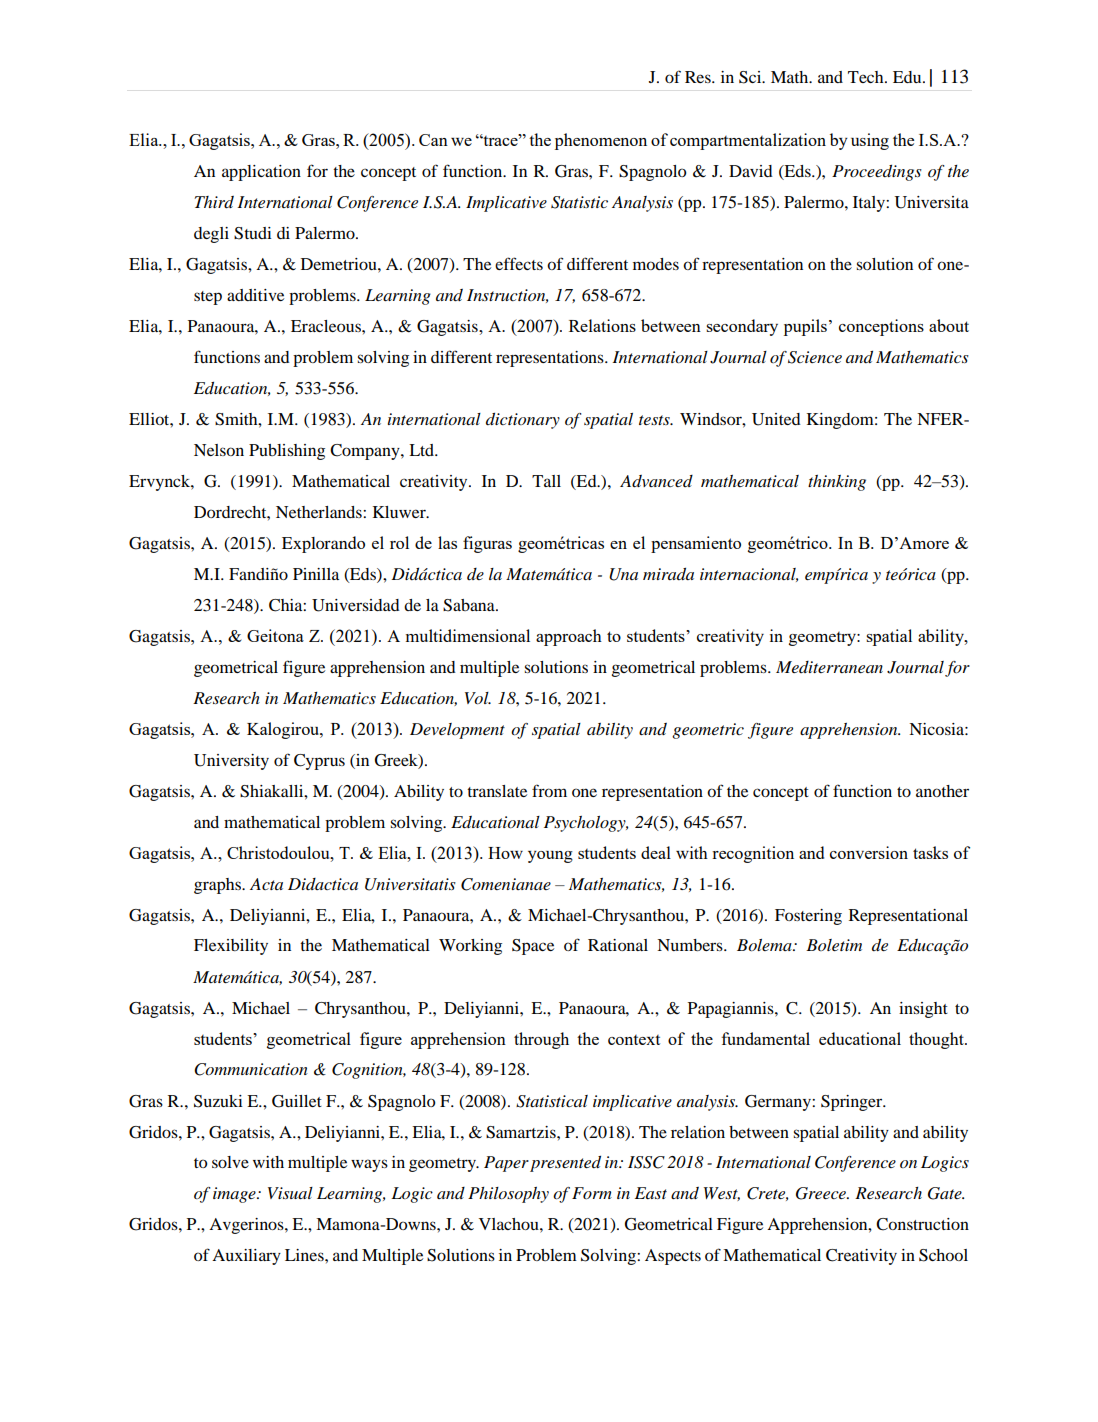 Image resolution: width=1098 pixels, height=1422 pixels. Describe the element at coordinates (290, 1193) in the image. I see `Visual` at that location.
